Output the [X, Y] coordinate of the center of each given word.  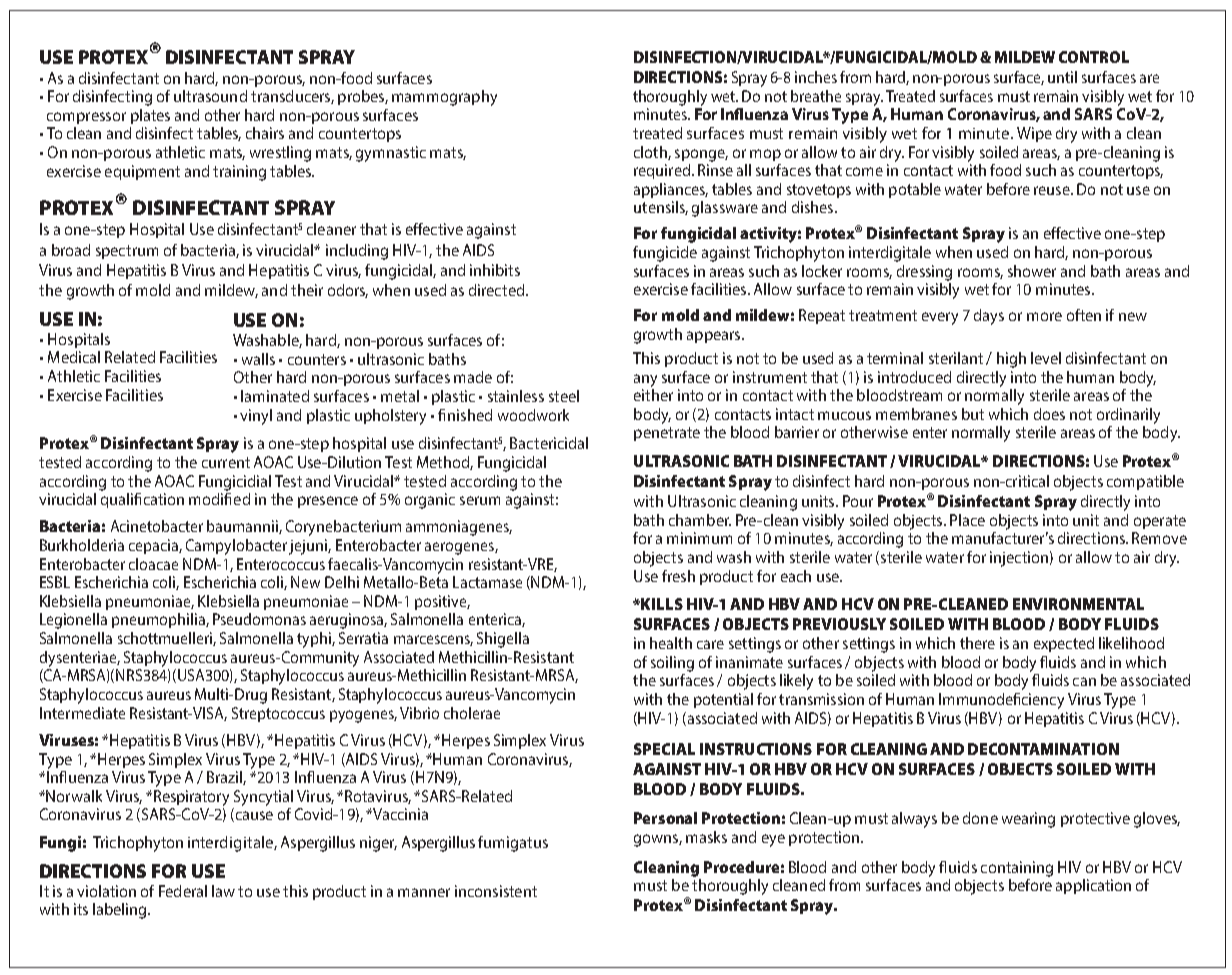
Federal [183, 891]
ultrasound [210, 96]
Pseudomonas [259, 619]
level [1046, 358]
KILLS [662, 604]
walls [258, 359]
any [645, 380]
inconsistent [496, 891]
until [1062, 77]
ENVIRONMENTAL [1078, 604]
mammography [444, 98]
